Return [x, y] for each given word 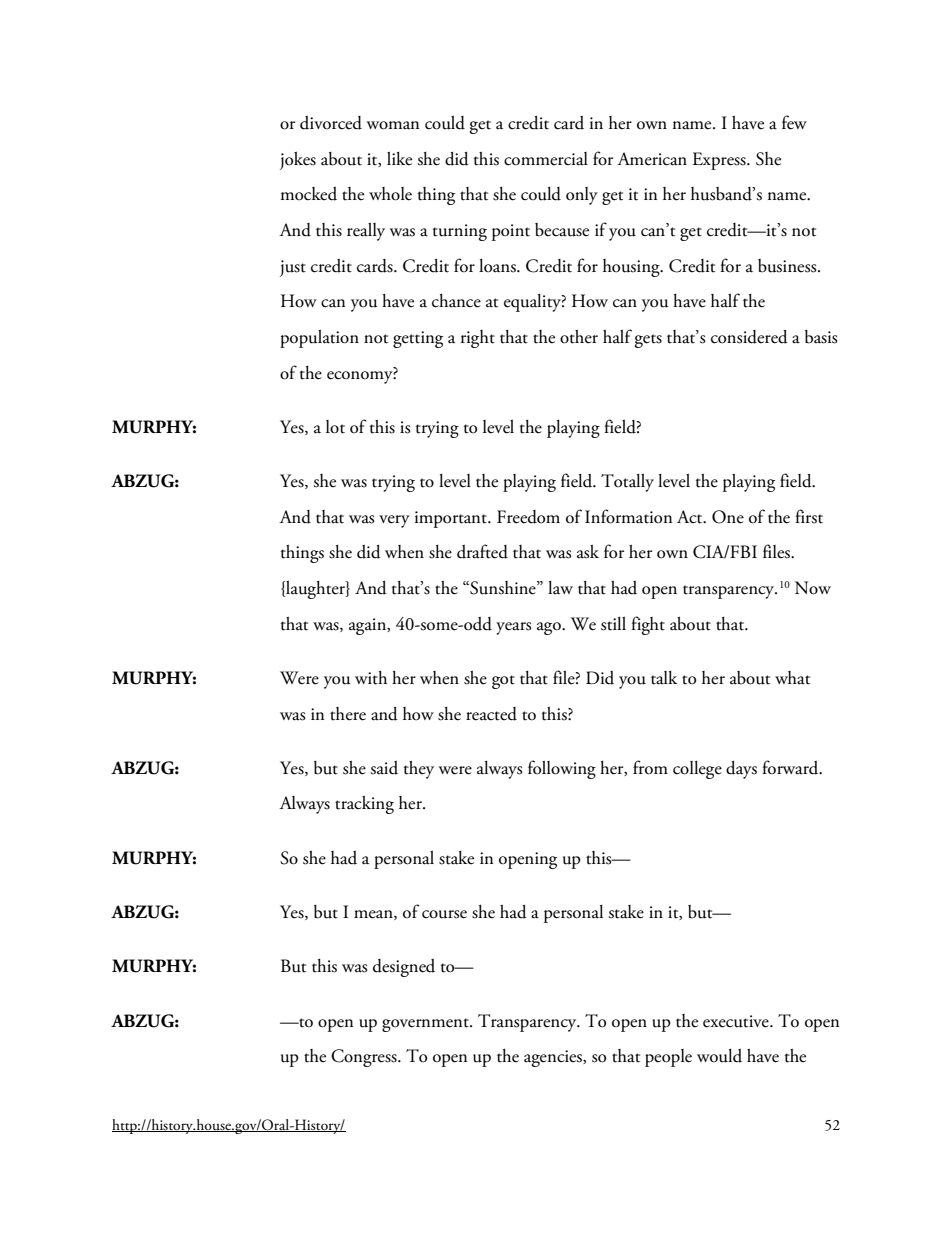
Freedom [528, 517]
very [394, 521]
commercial [546, 159]
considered [749, 337]
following [562, 769]
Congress [365, 1058]
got [503, 682]
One [728, 517]
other [579, 337]
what [792, 678]
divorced [331, 123]
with [371, 678]
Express [720, 161]
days [741, 770]
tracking [364, 805]
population [319, 339]
